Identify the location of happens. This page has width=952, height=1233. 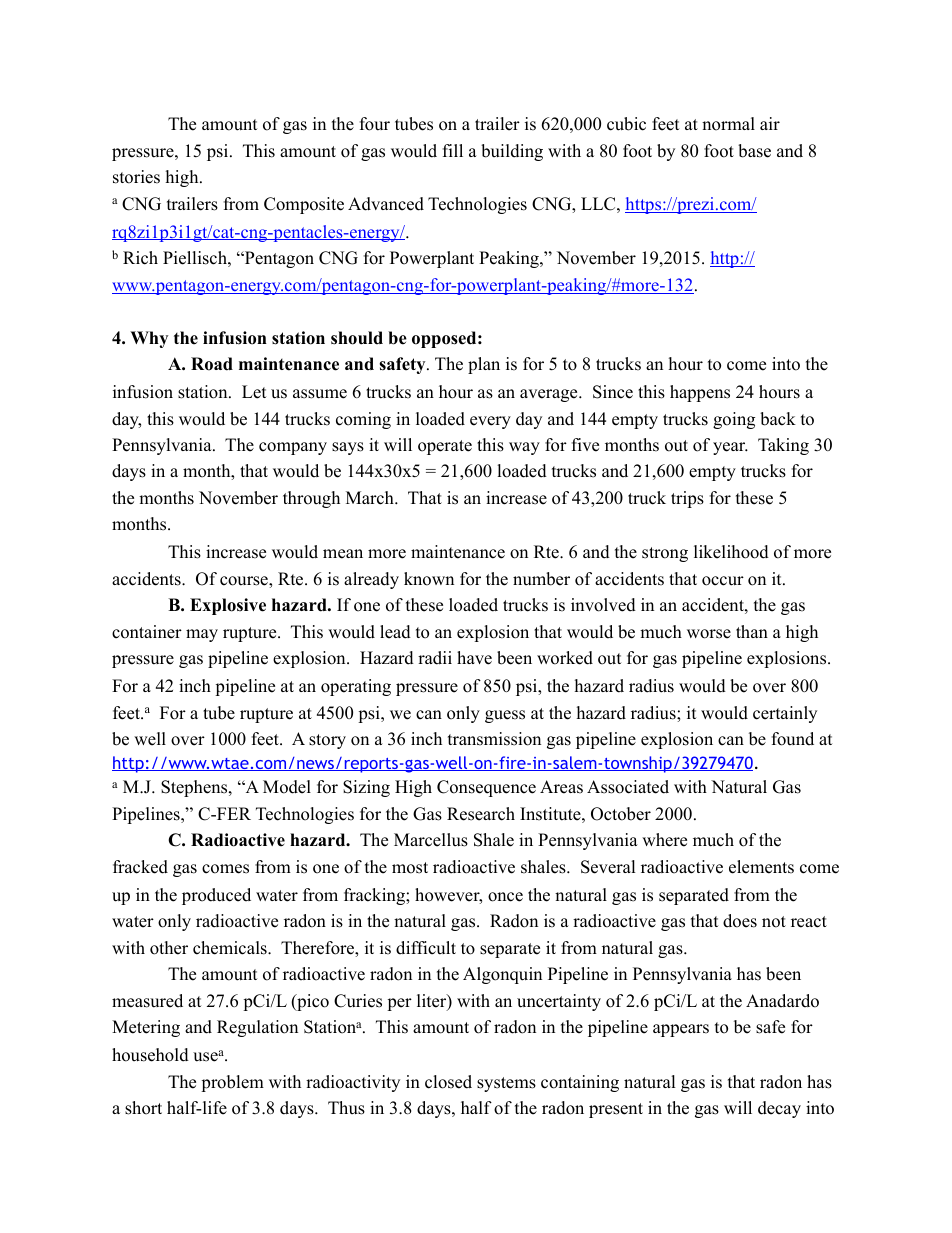
(700, 393).
